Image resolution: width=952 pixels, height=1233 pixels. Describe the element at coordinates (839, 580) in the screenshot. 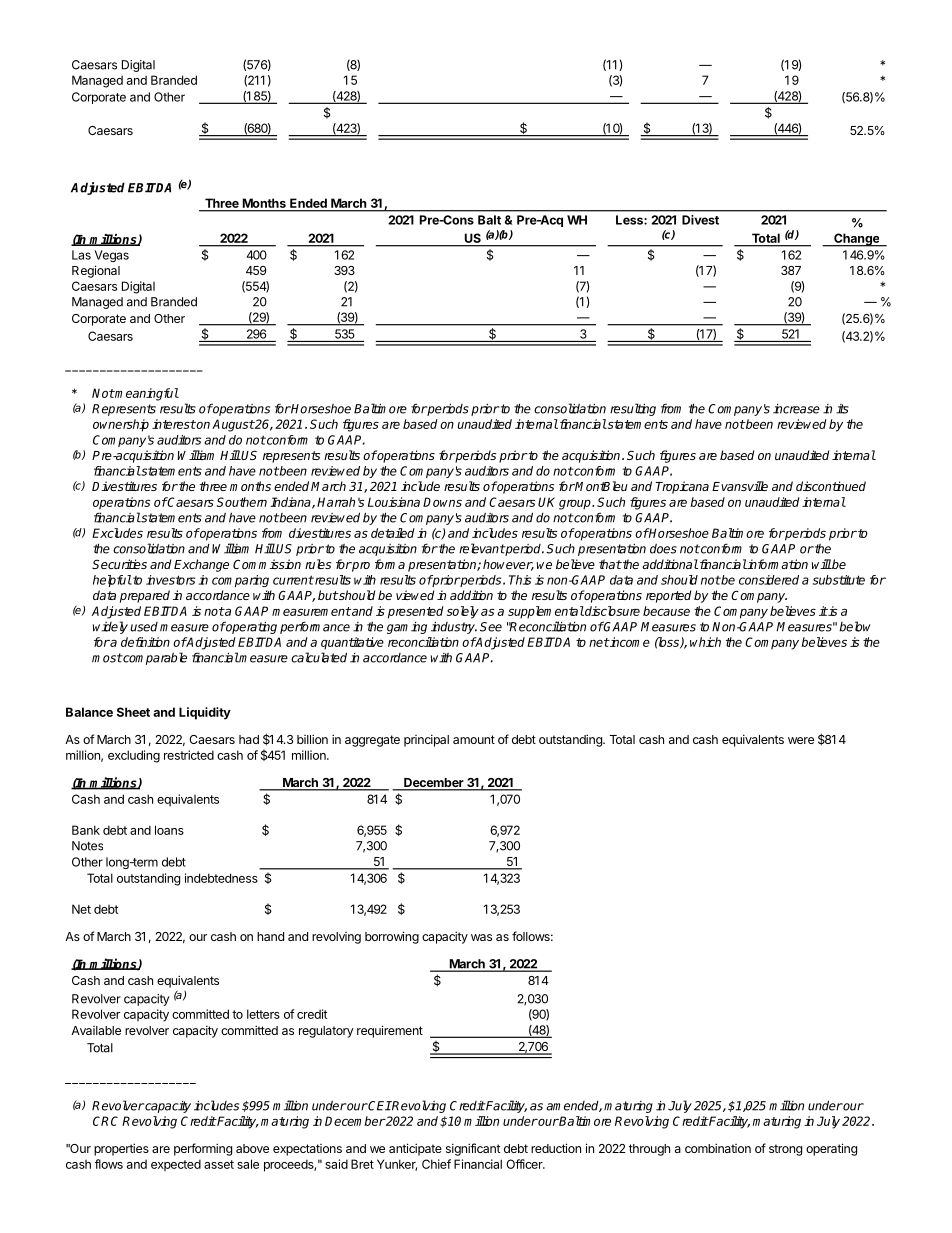

I see `substitute` at that location.
